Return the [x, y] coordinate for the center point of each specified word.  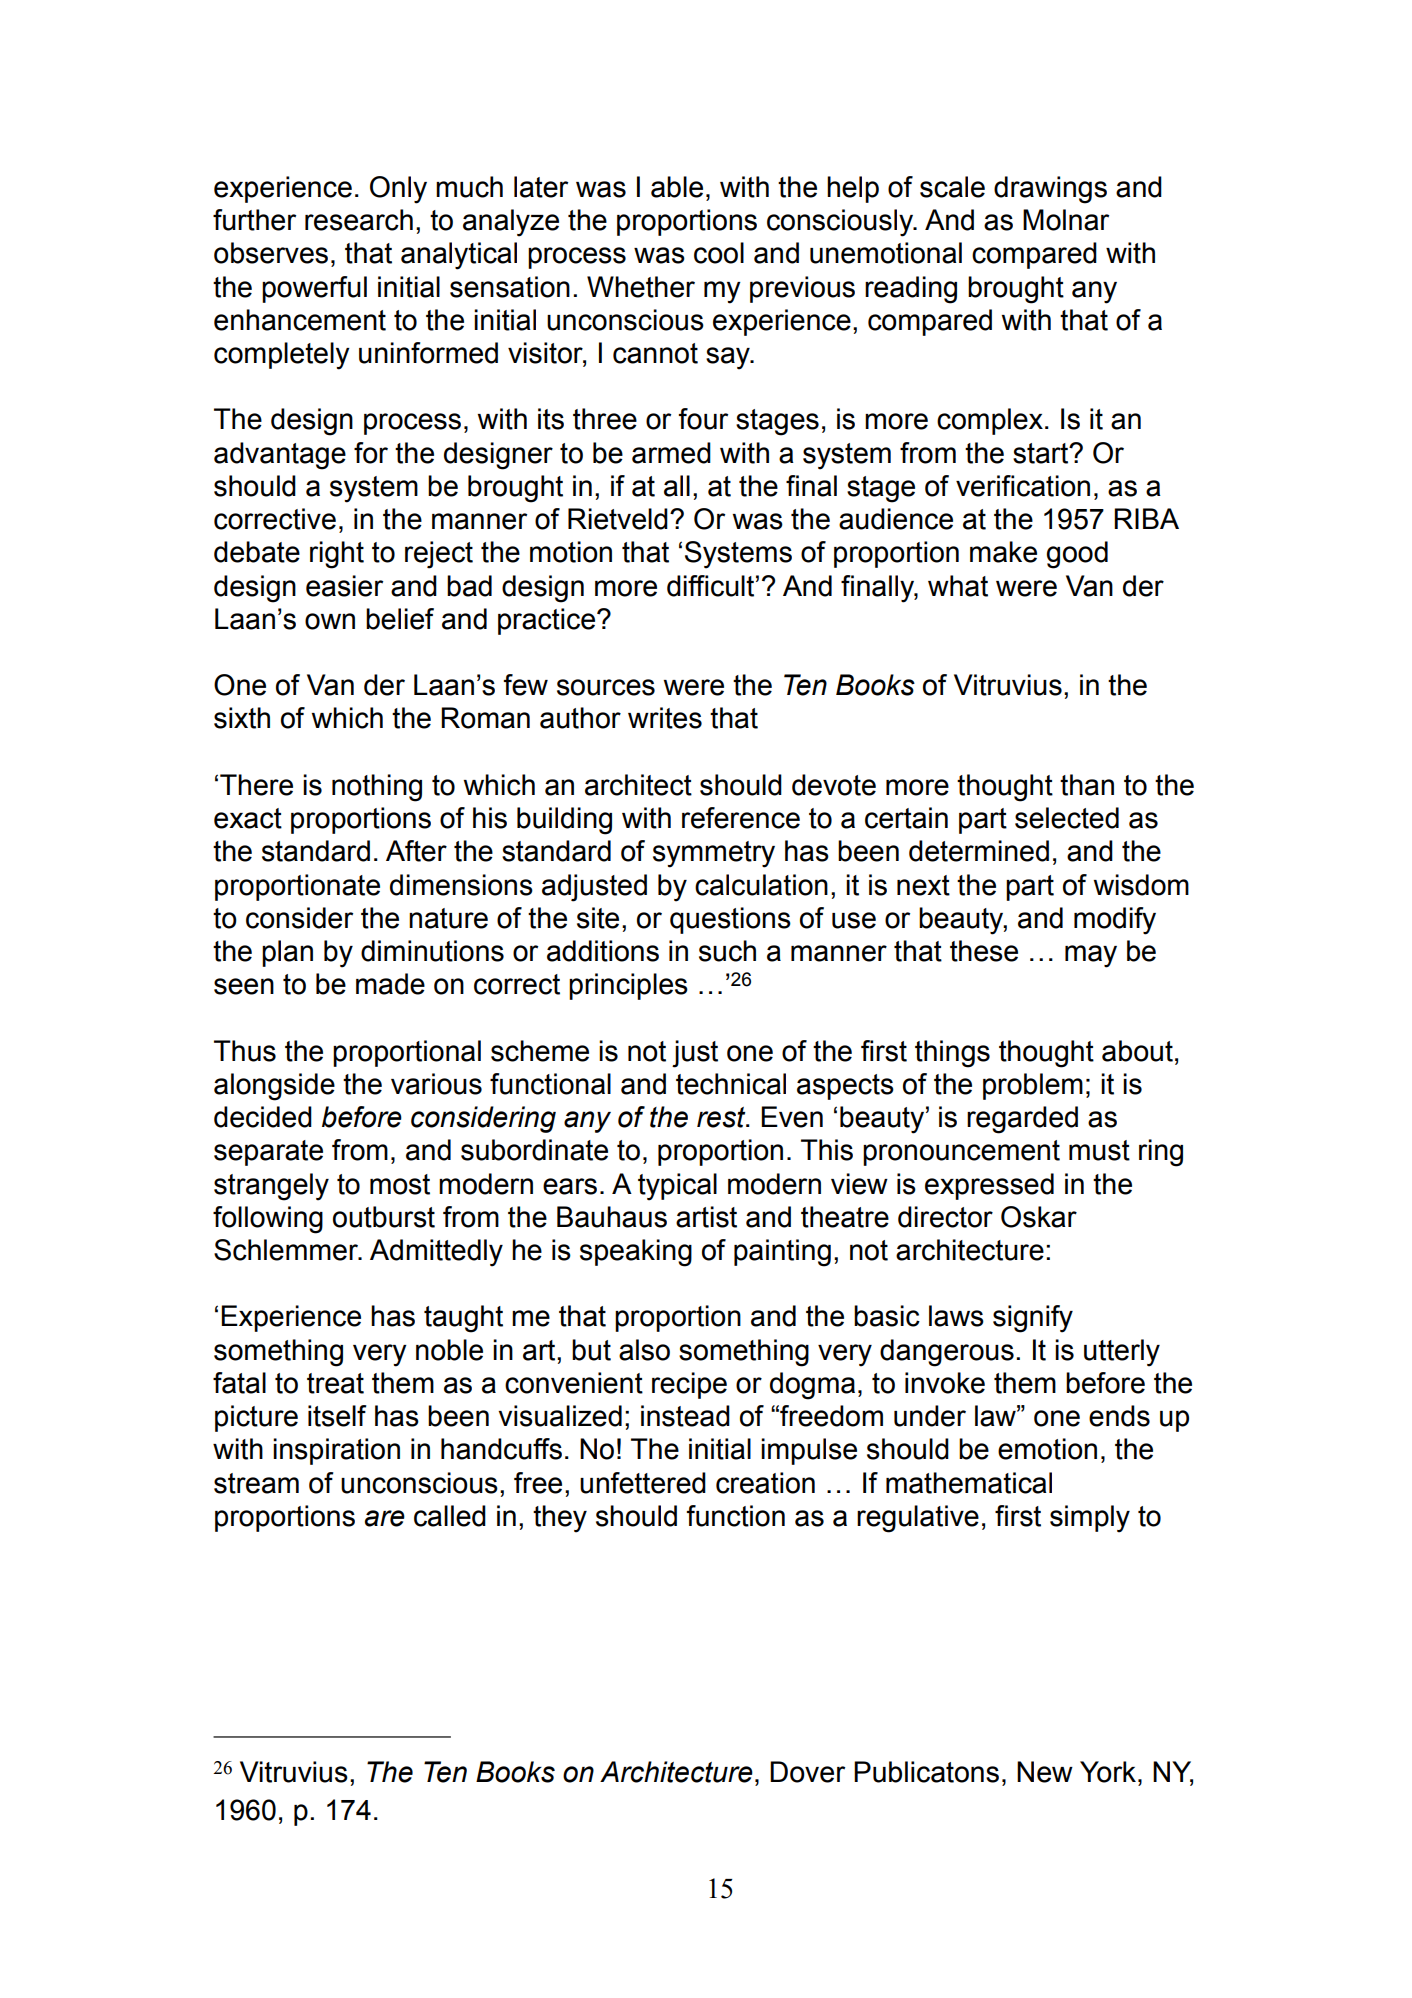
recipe [689, 1385]
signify [1033, 1319]
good [1077, 555]
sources [606, 687]
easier [344, 586]
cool [719, 253]
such [727, 951]
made [390, 984]
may [1091, 956]
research [359, 220]
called [450, 1516]
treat [335, 1383]
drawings [1050, 190]
